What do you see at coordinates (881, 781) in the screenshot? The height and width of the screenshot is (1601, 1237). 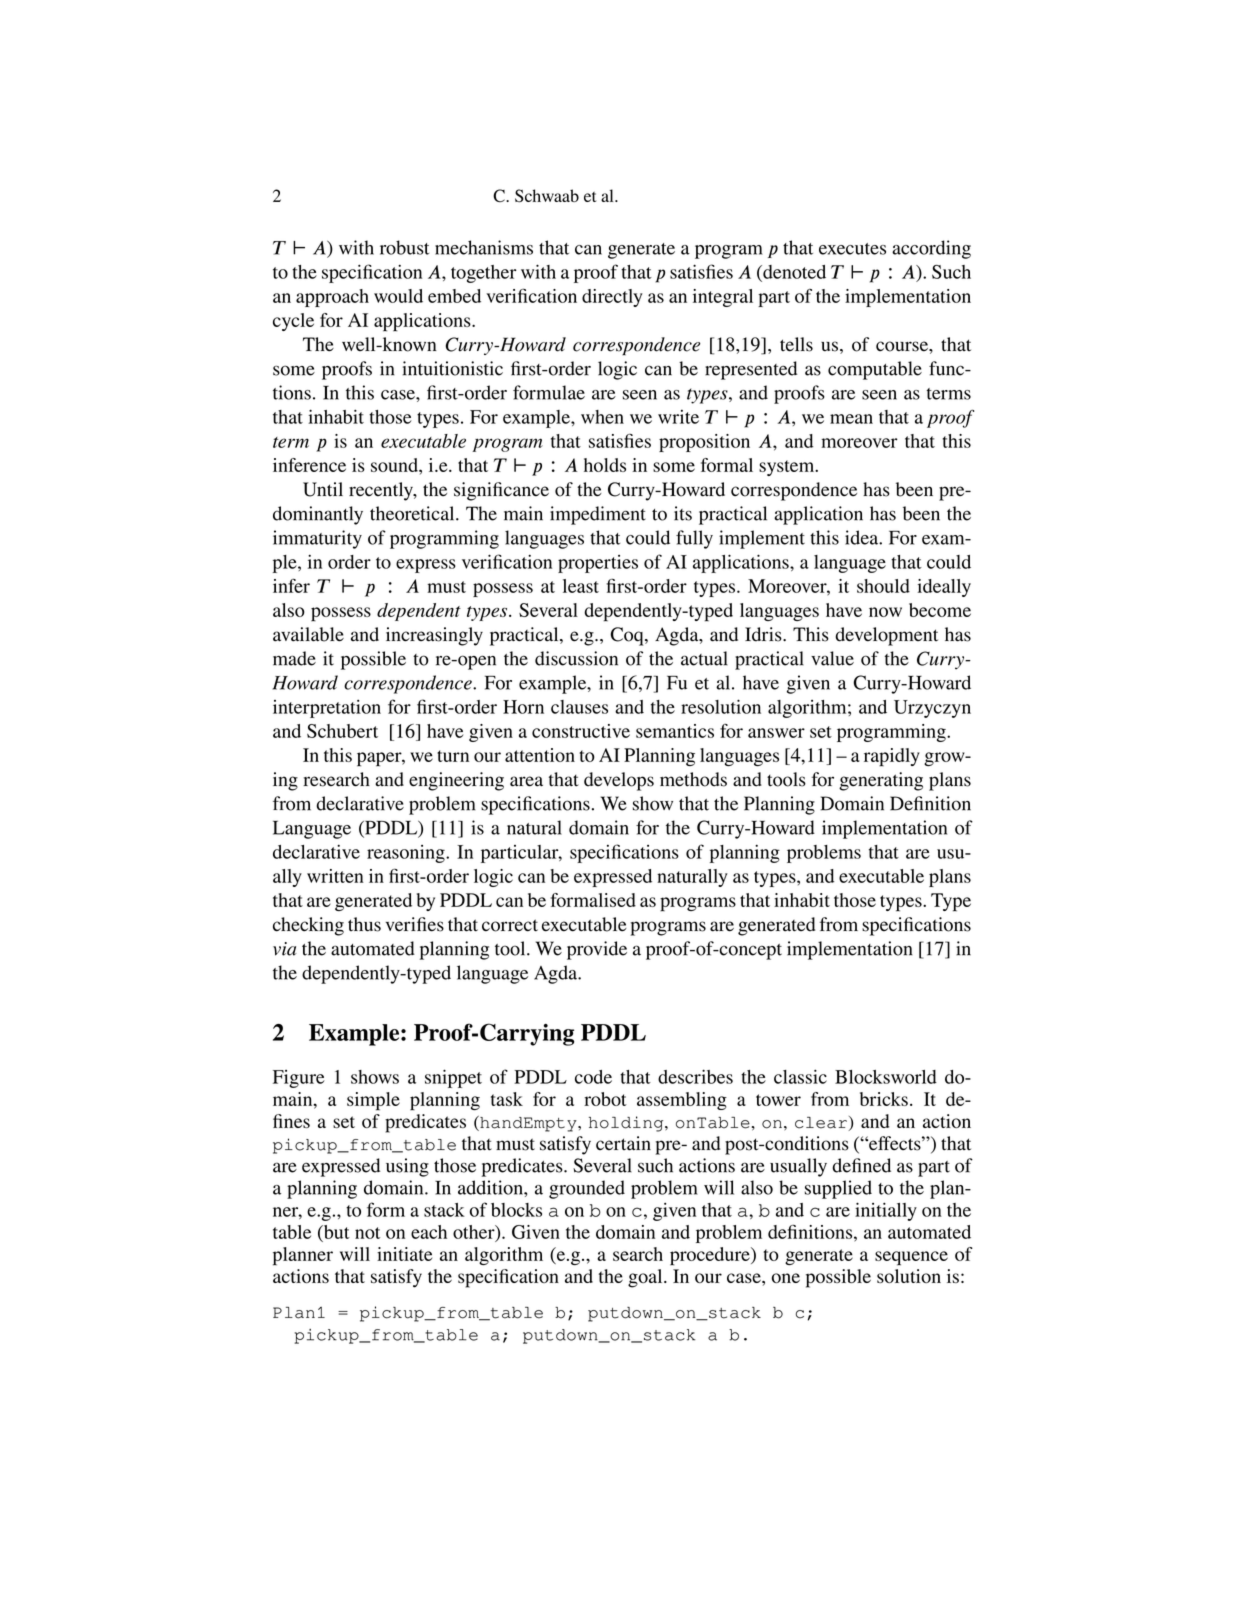 I see `generating` at bounding box center [881, 781].
